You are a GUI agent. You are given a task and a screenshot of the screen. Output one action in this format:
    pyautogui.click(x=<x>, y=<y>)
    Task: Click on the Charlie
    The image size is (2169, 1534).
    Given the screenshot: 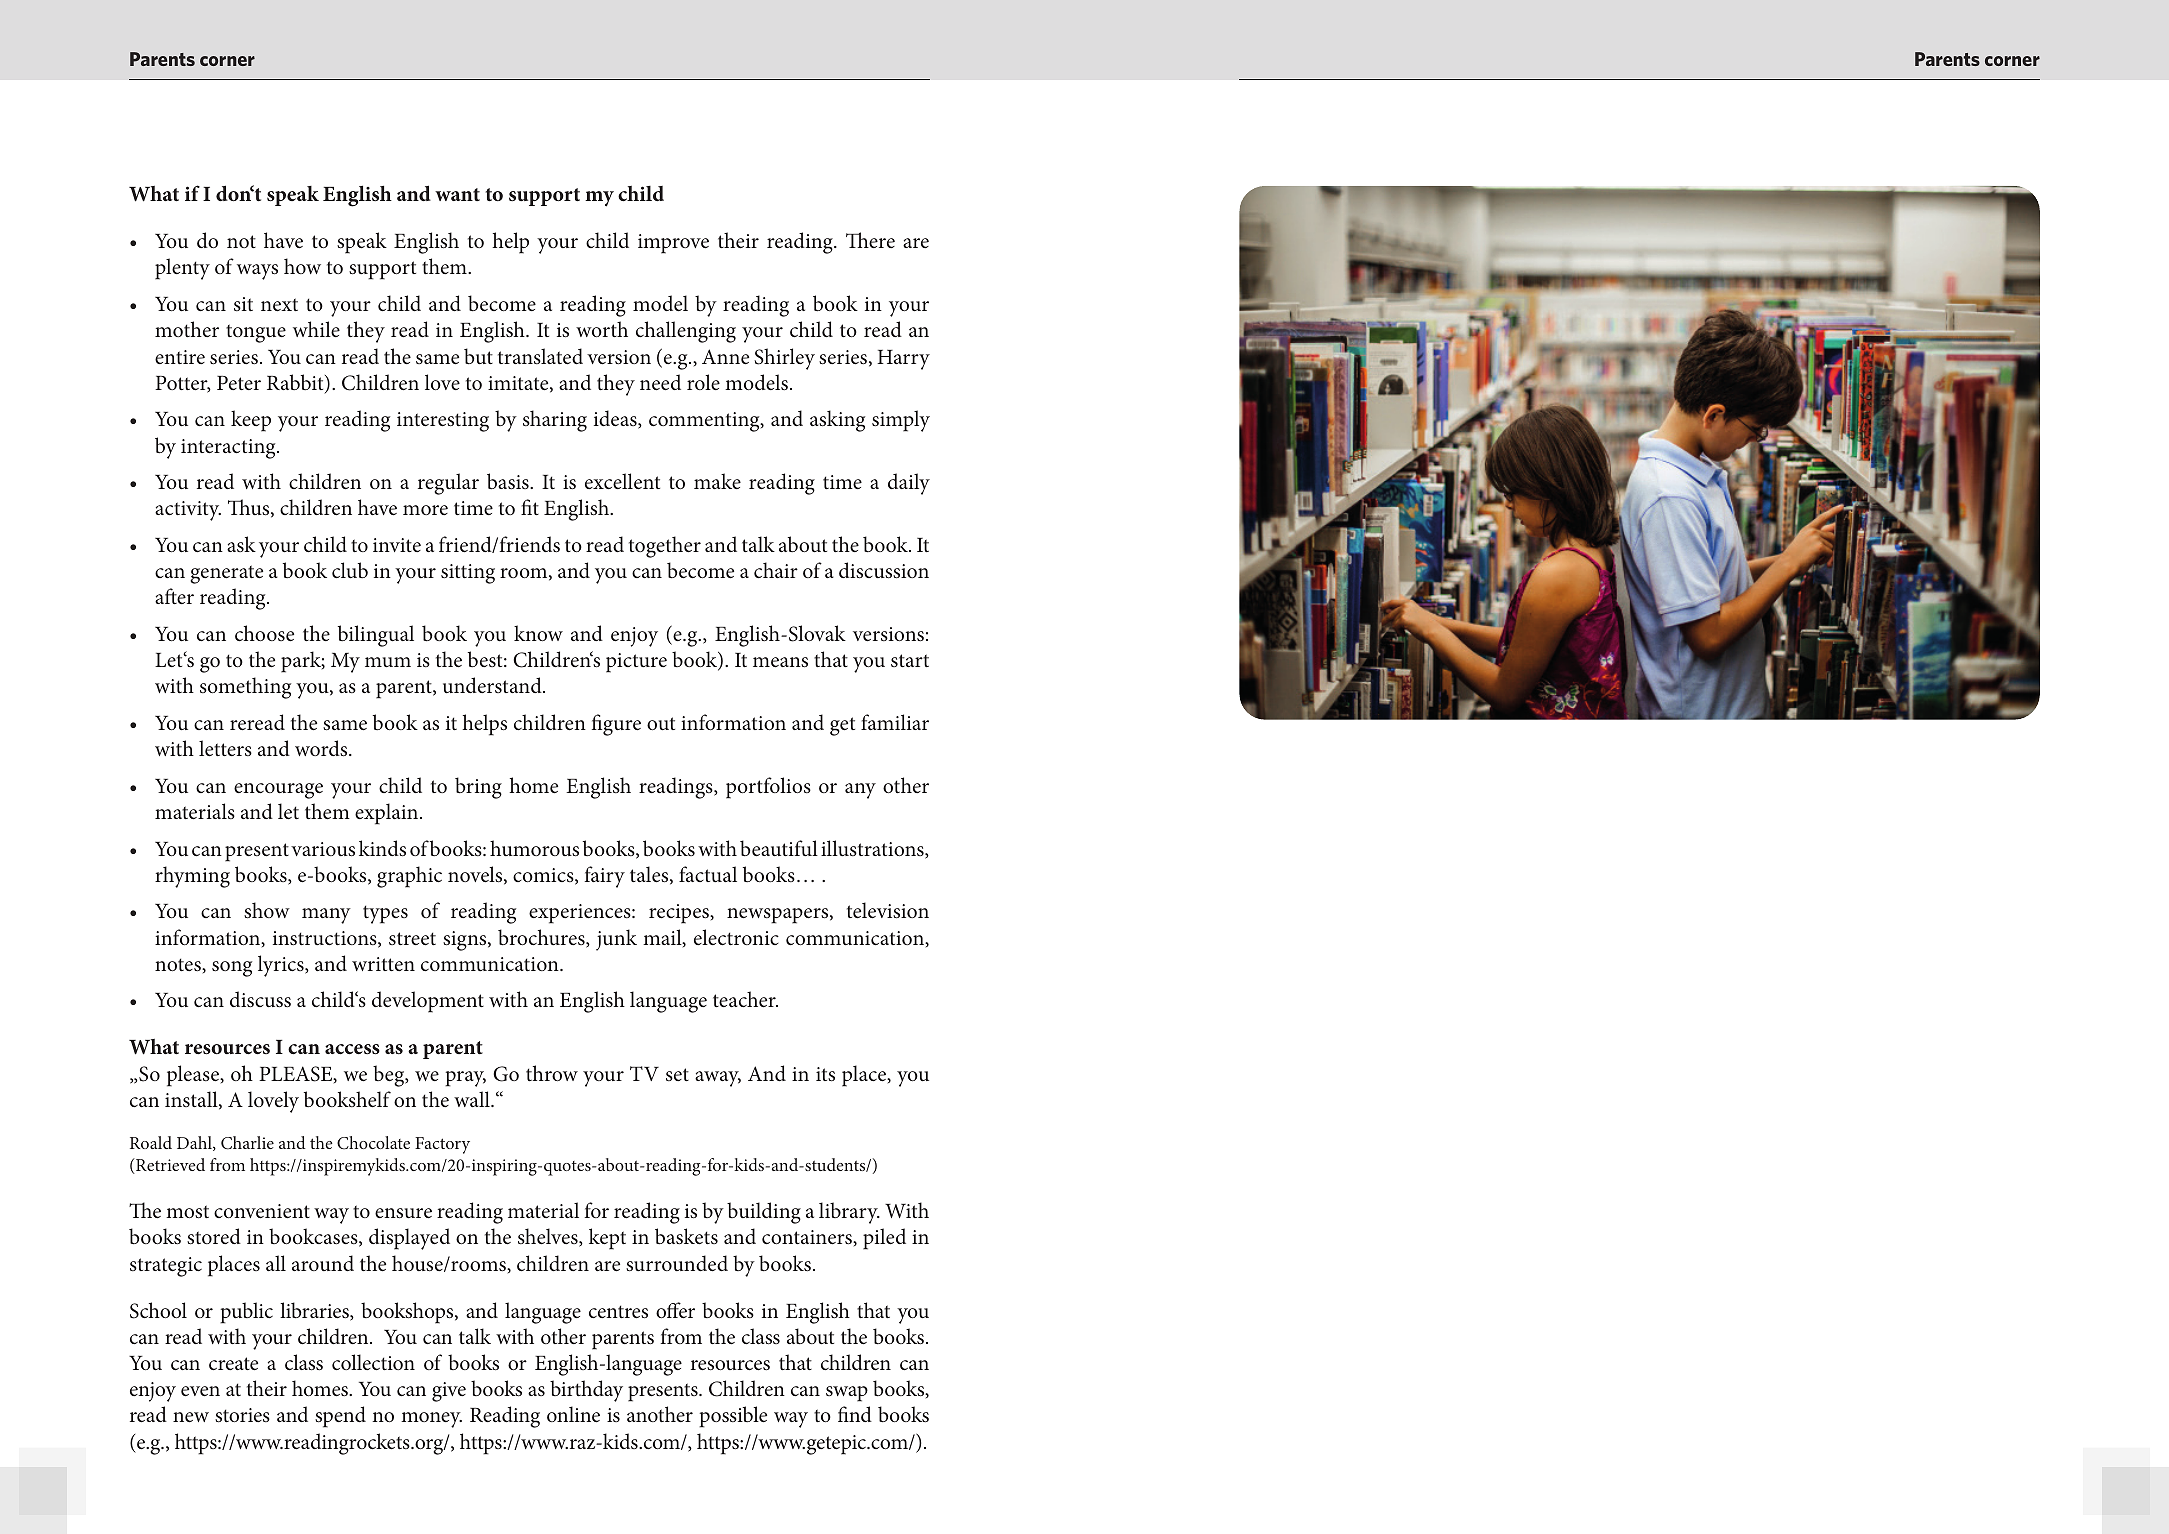 What is the action you would take?
    pyautogui.click(x=247, y=1143)
